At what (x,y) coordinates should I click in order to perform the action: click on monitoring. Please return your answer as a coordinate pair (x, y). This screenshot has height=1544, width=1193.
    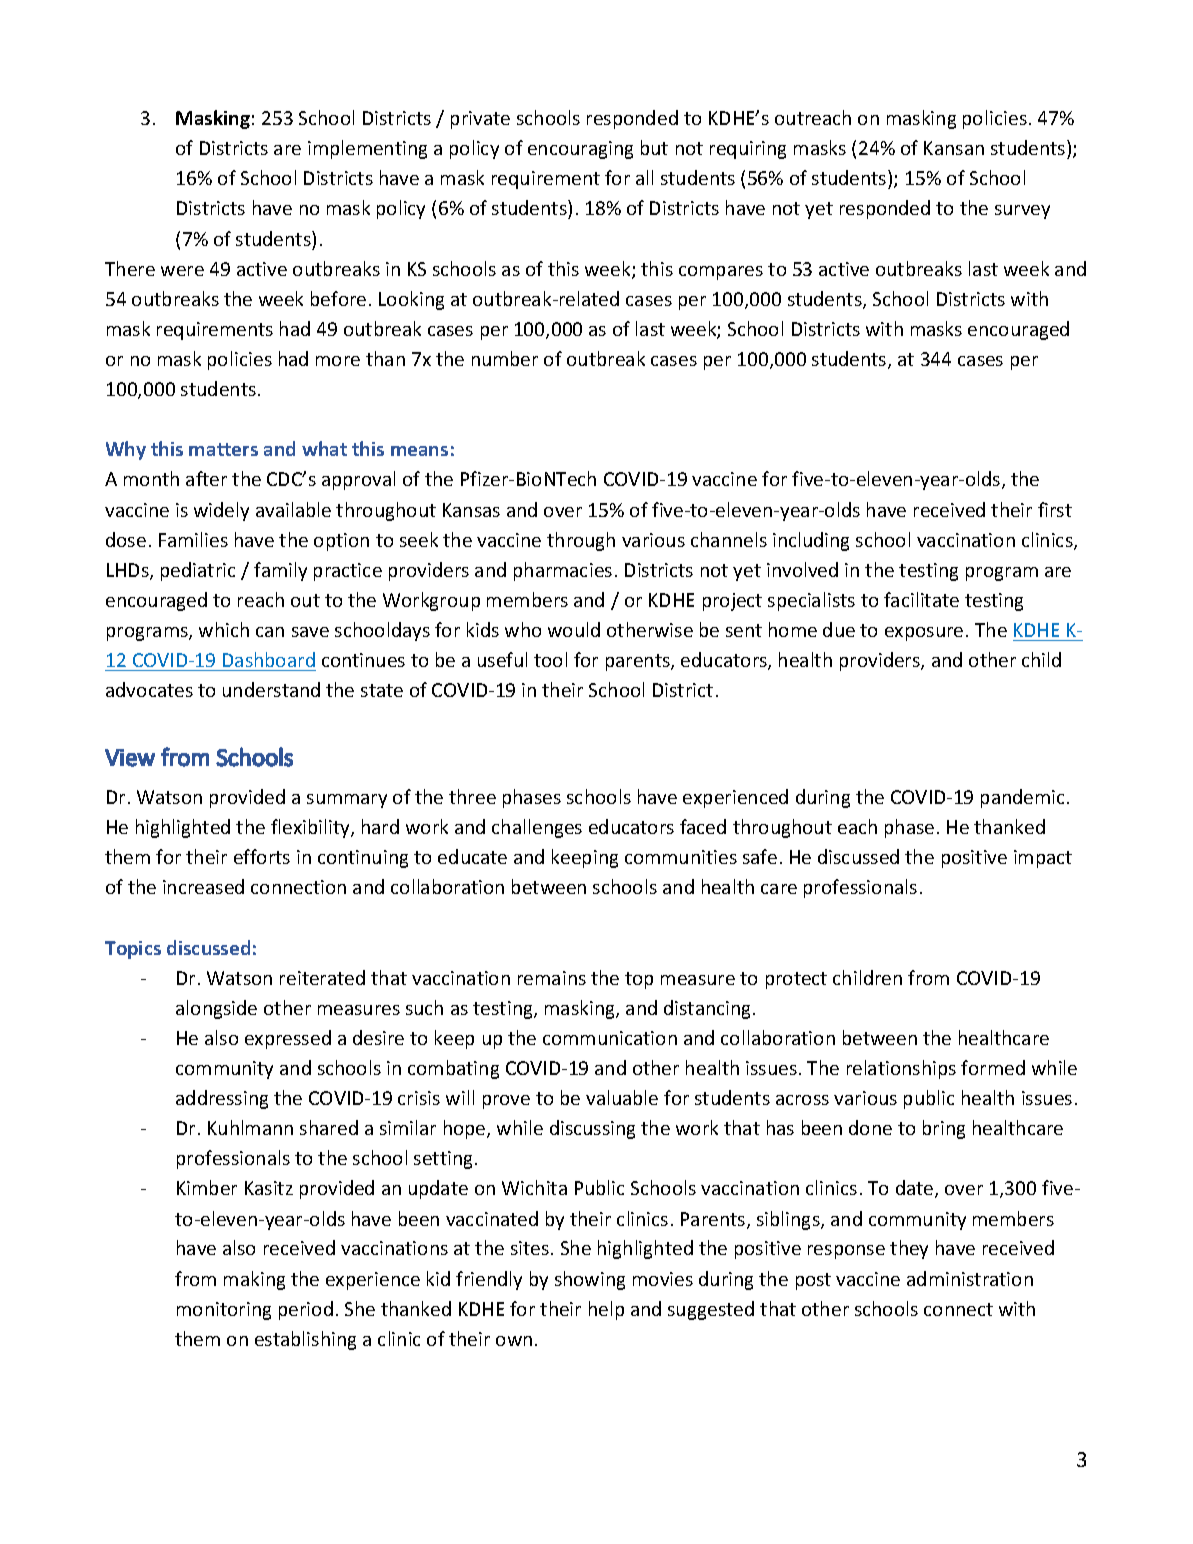
    Looking at the image, I should click on (224, 1311).
